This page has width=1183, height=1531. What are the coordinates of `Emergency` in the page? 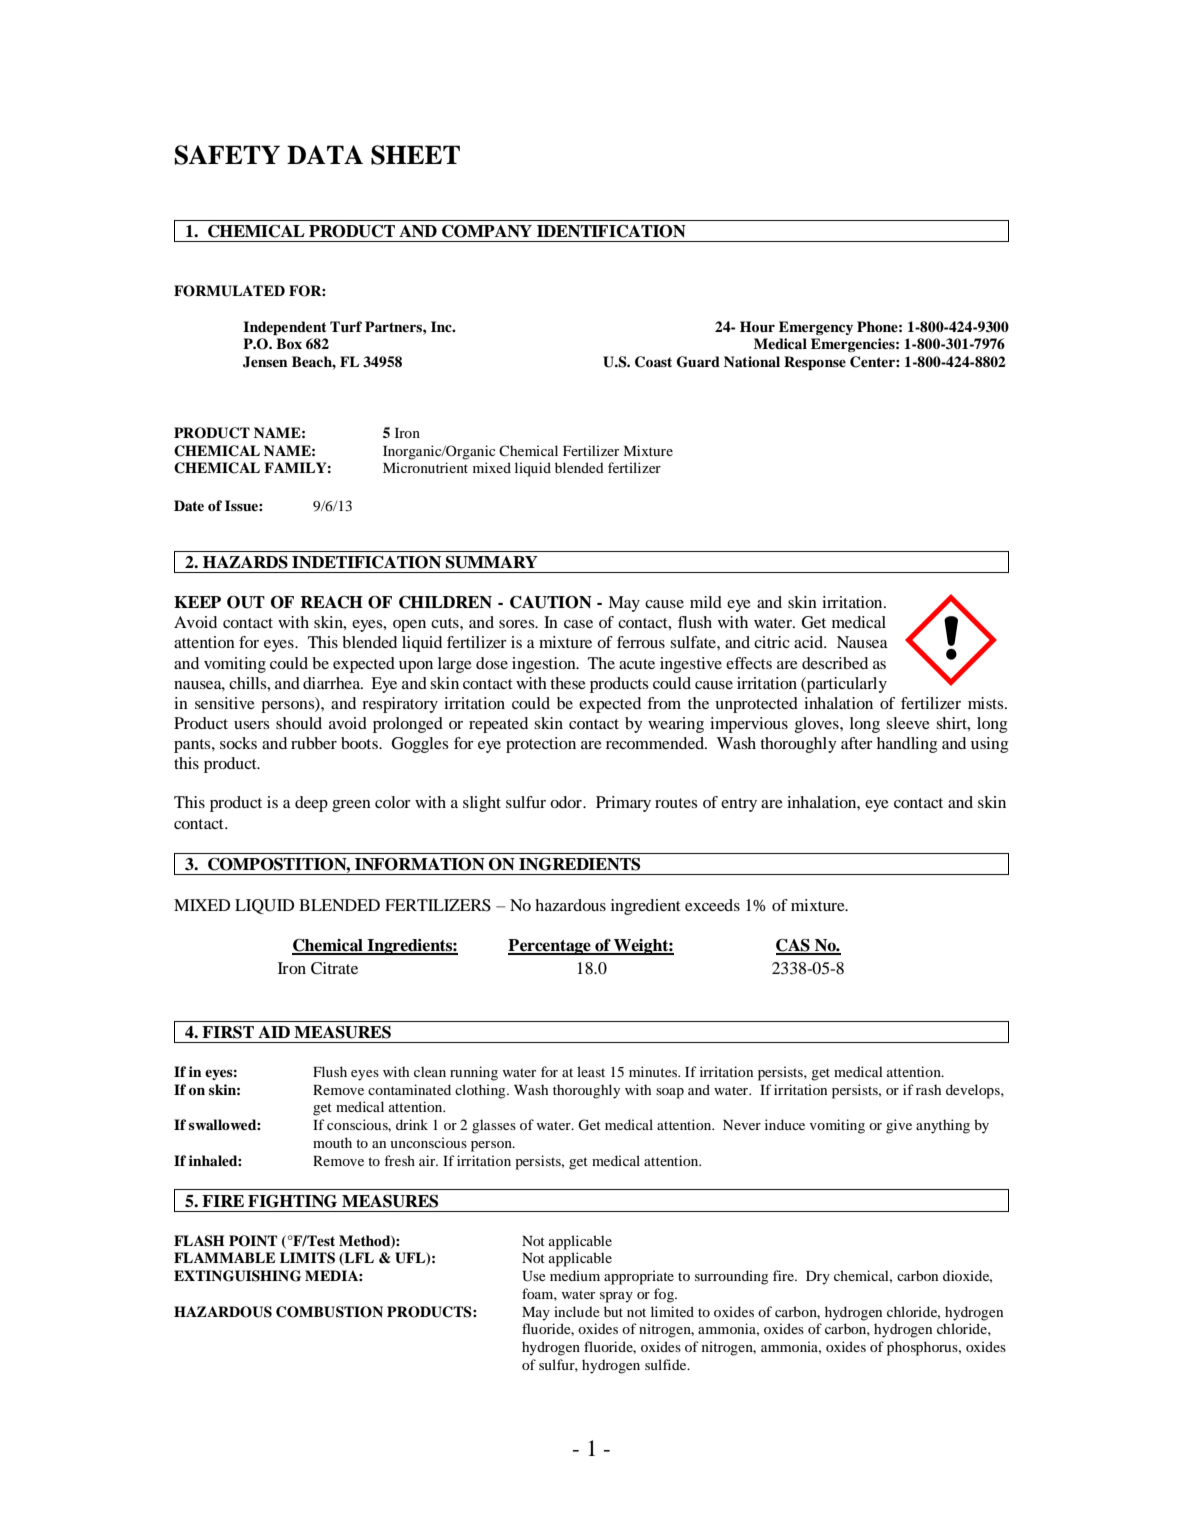 It's located at (816, 328).
